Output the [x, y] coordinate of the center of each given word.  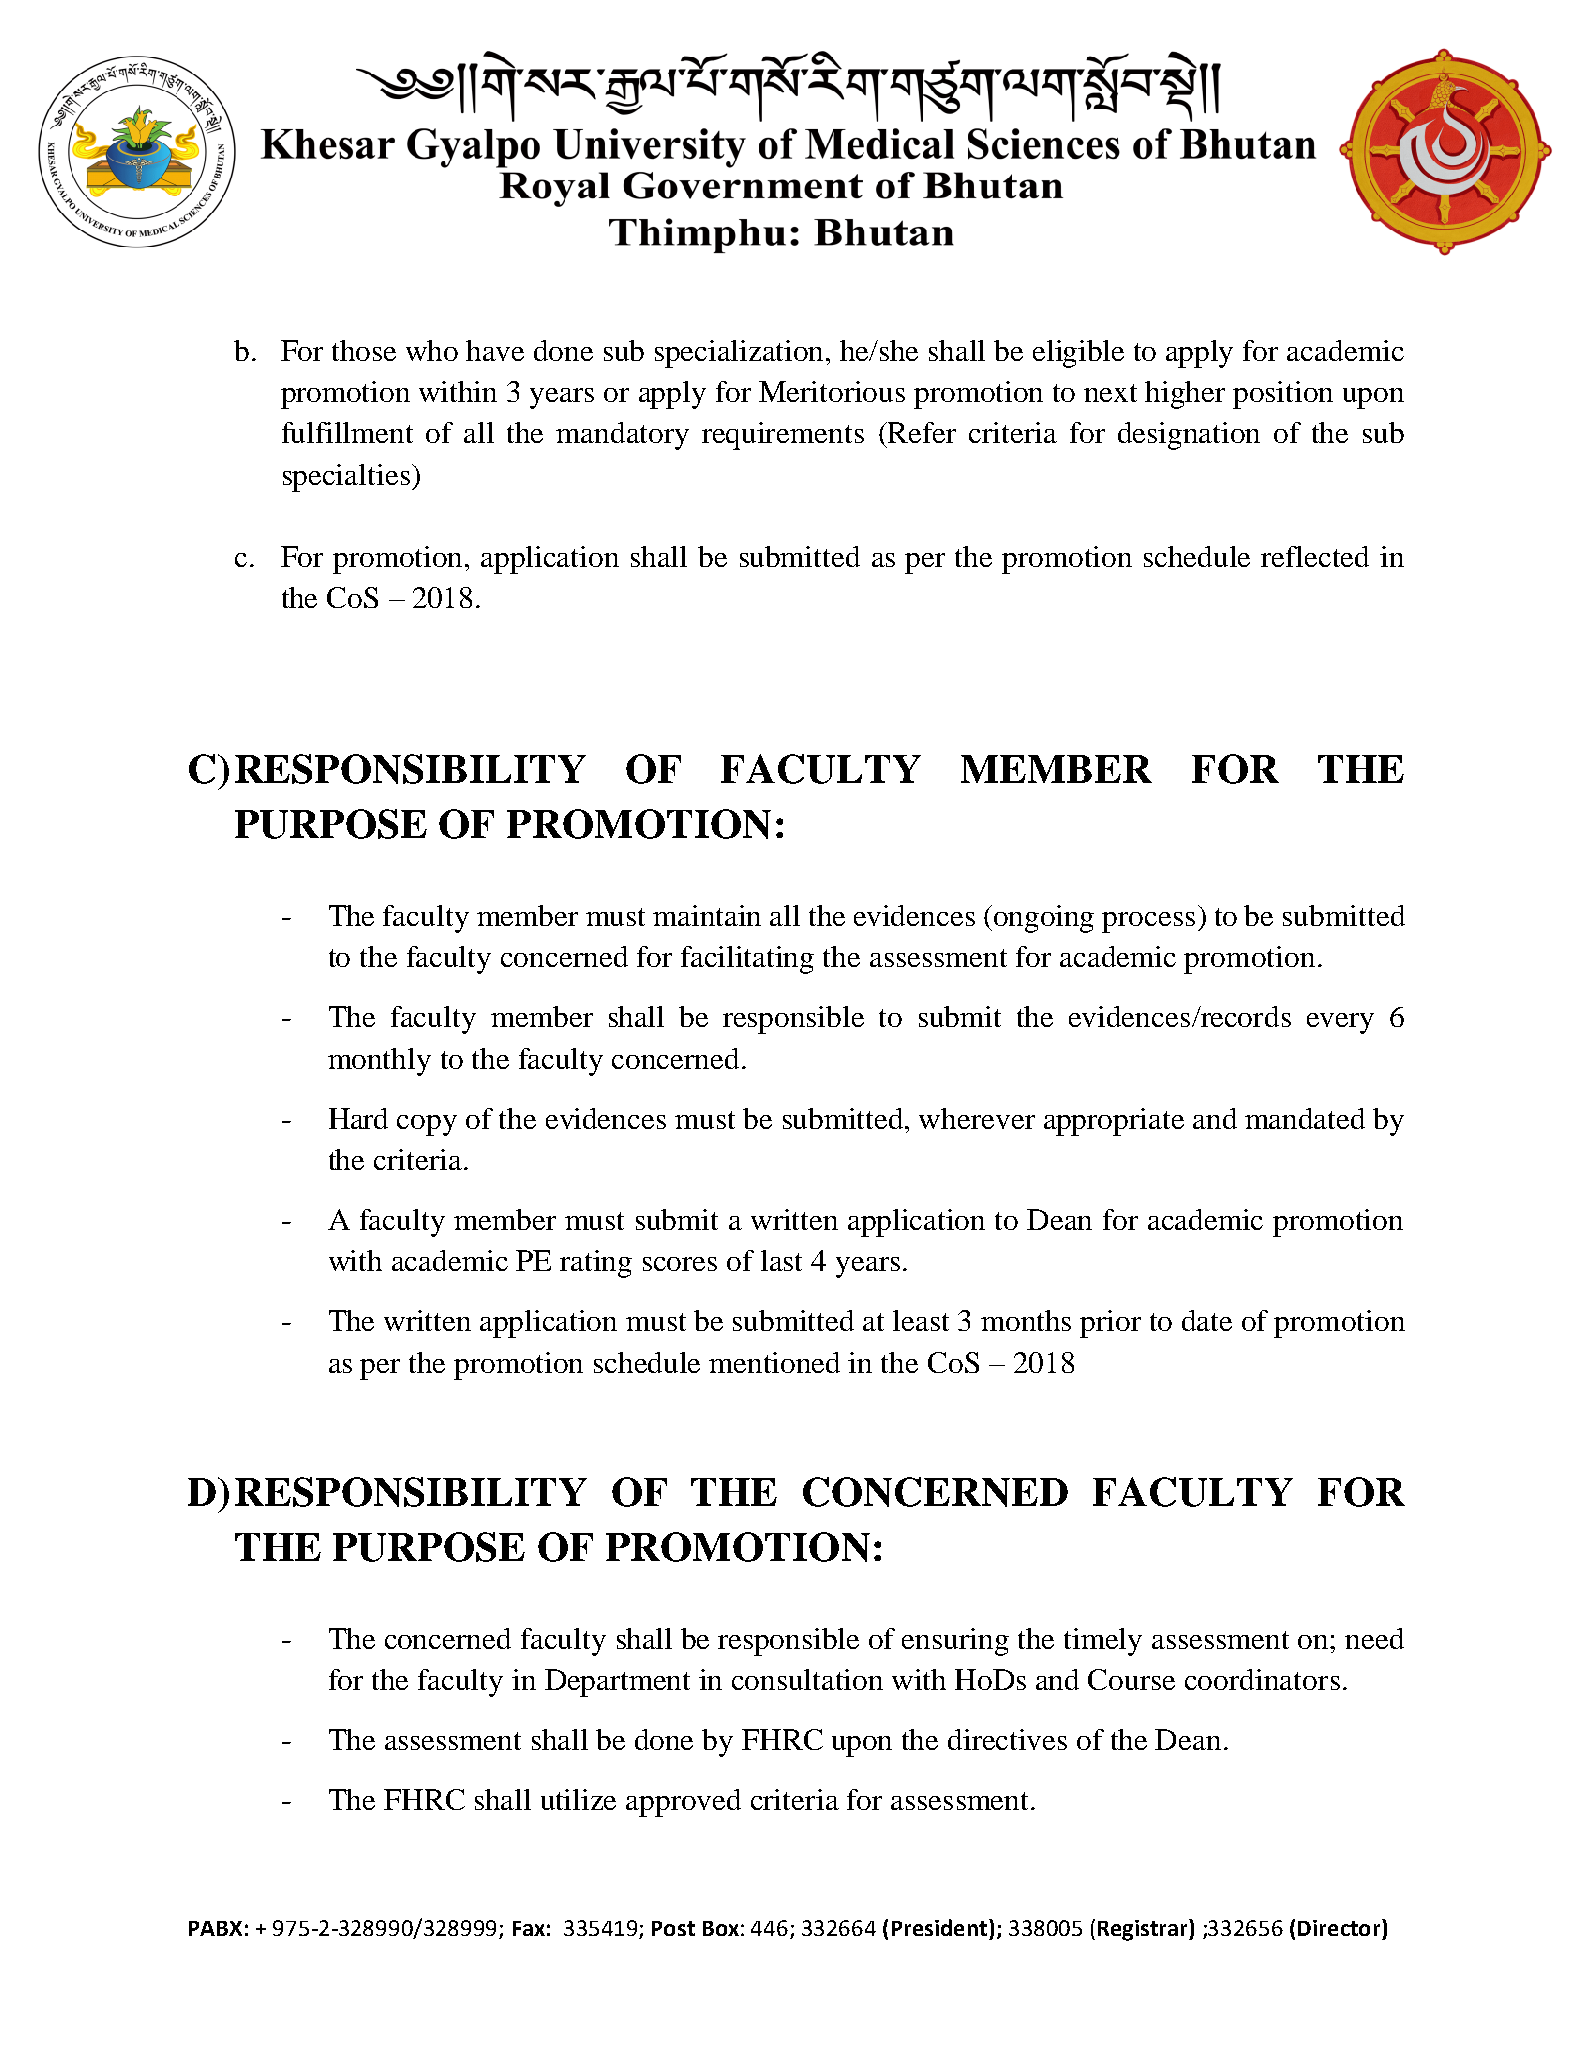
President [941, 1927]
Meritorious [832, 391]
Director [1340, 1927]
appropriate [1114, 1122]
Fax [529, 1928]
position [1283, 395]
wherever [977, 1118]
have [495, 350]
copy [427, 1125]
